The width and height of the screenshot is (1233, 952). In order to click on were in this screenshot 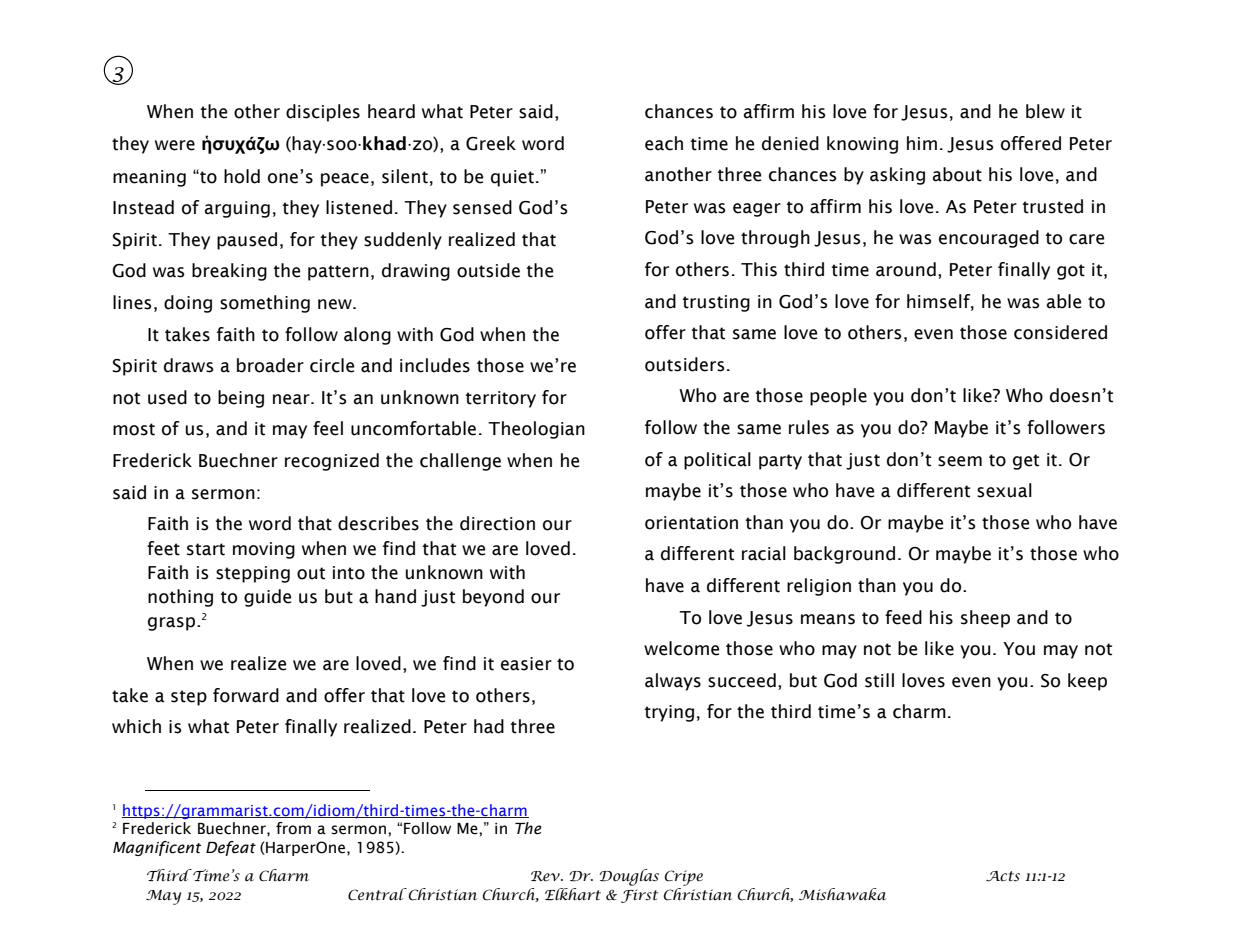, I will do `click(175, 145)`.
